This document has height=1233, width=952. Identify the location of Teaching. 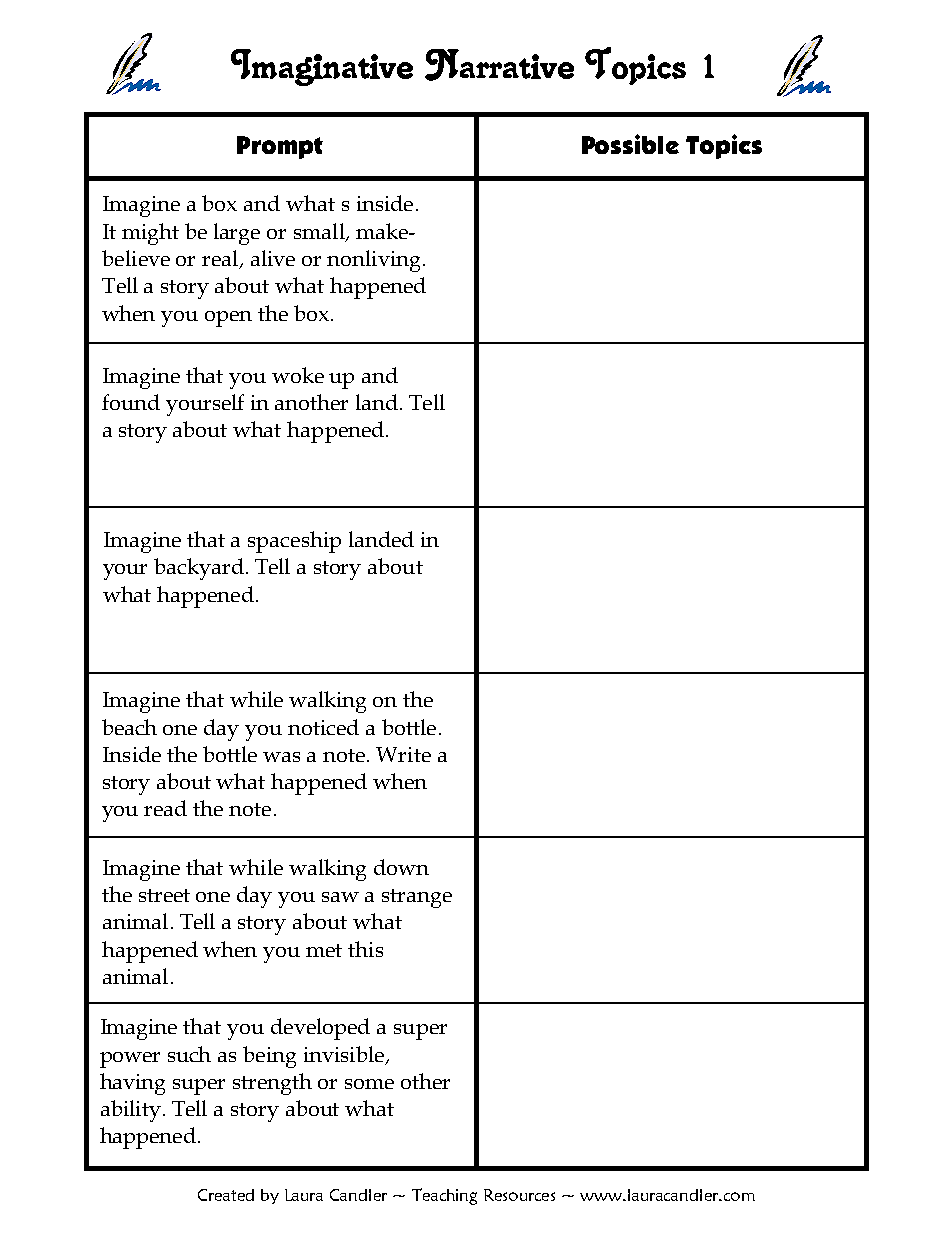
(444, 1196).
